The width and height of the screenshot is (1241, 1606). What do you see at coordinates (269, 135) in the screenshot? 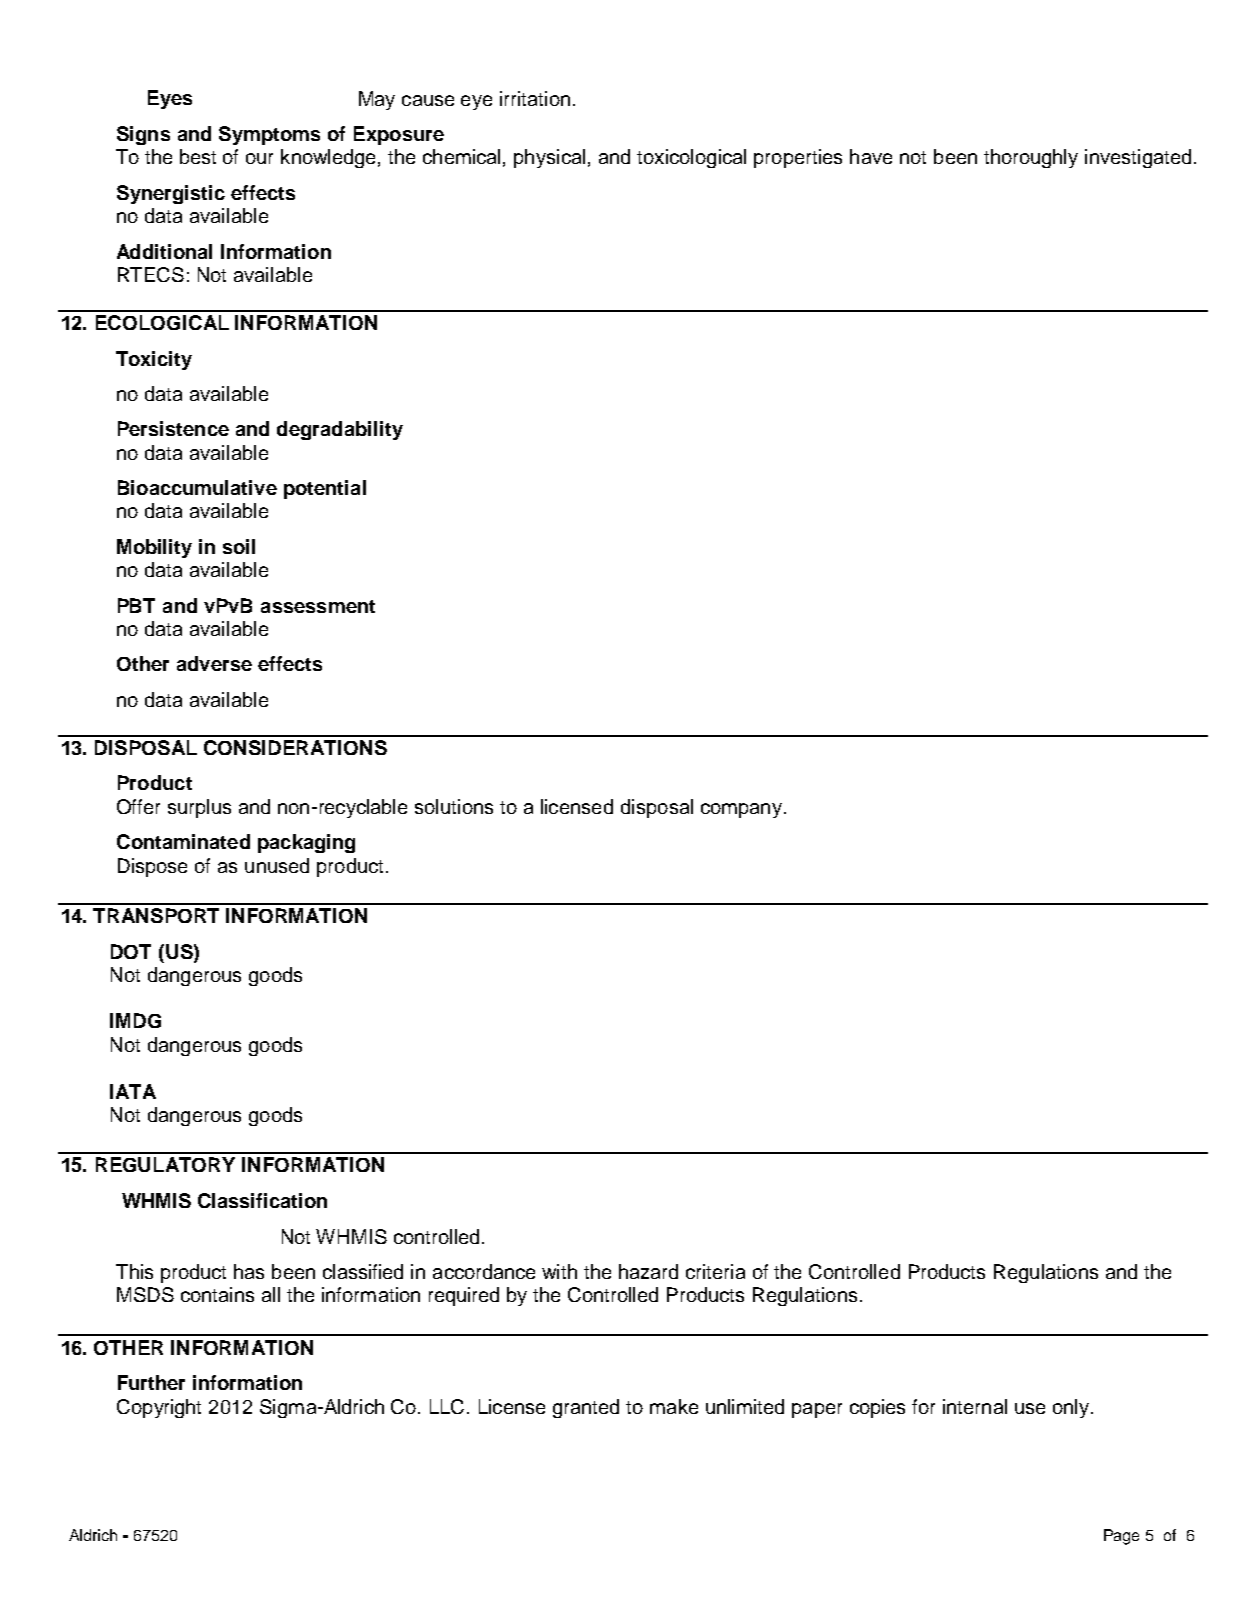
I see `Symptoms` at bounding box center [269, 135].
